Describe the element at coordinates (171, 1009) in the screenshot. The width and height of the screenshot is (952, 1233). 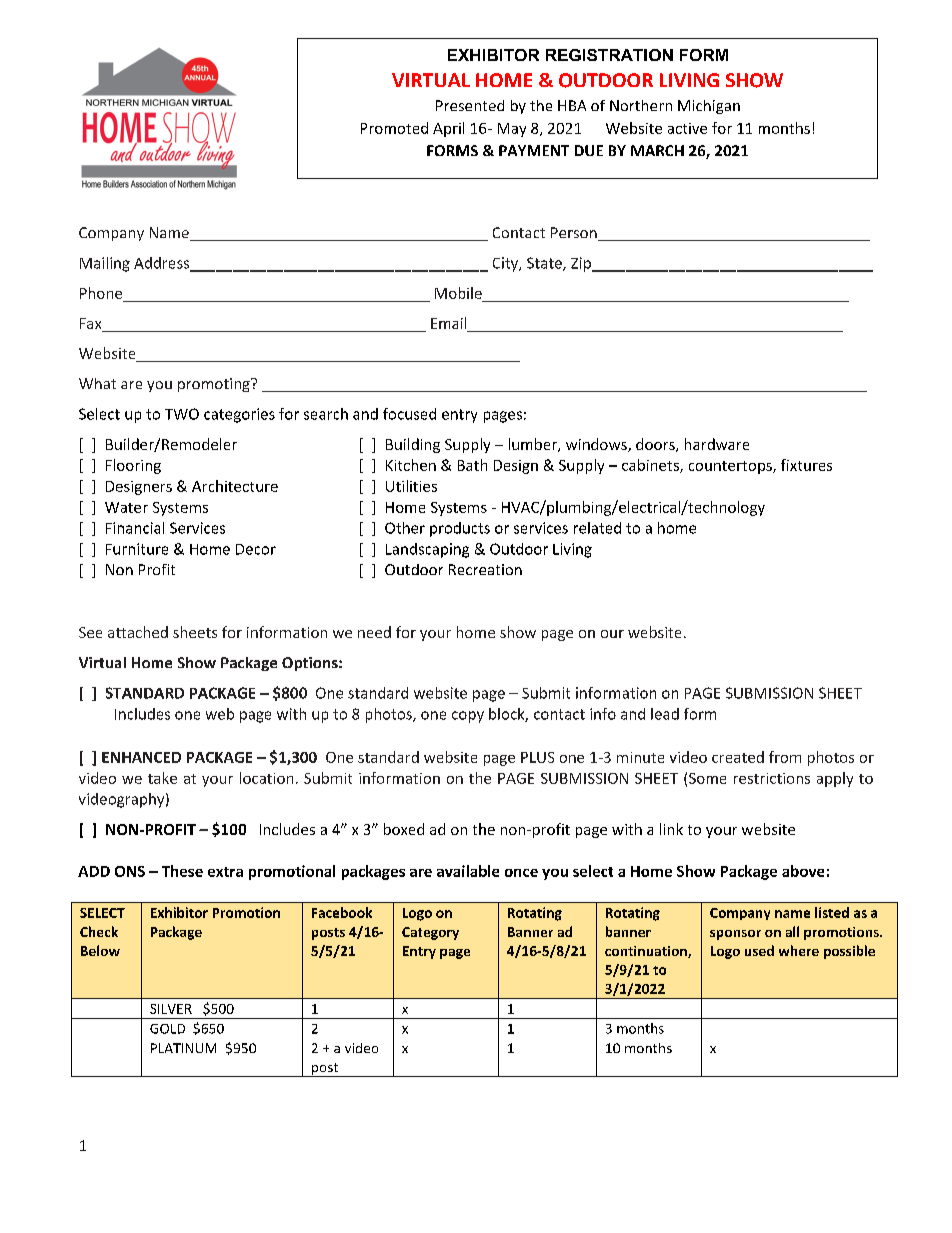
I see `SILVER` at that location.
